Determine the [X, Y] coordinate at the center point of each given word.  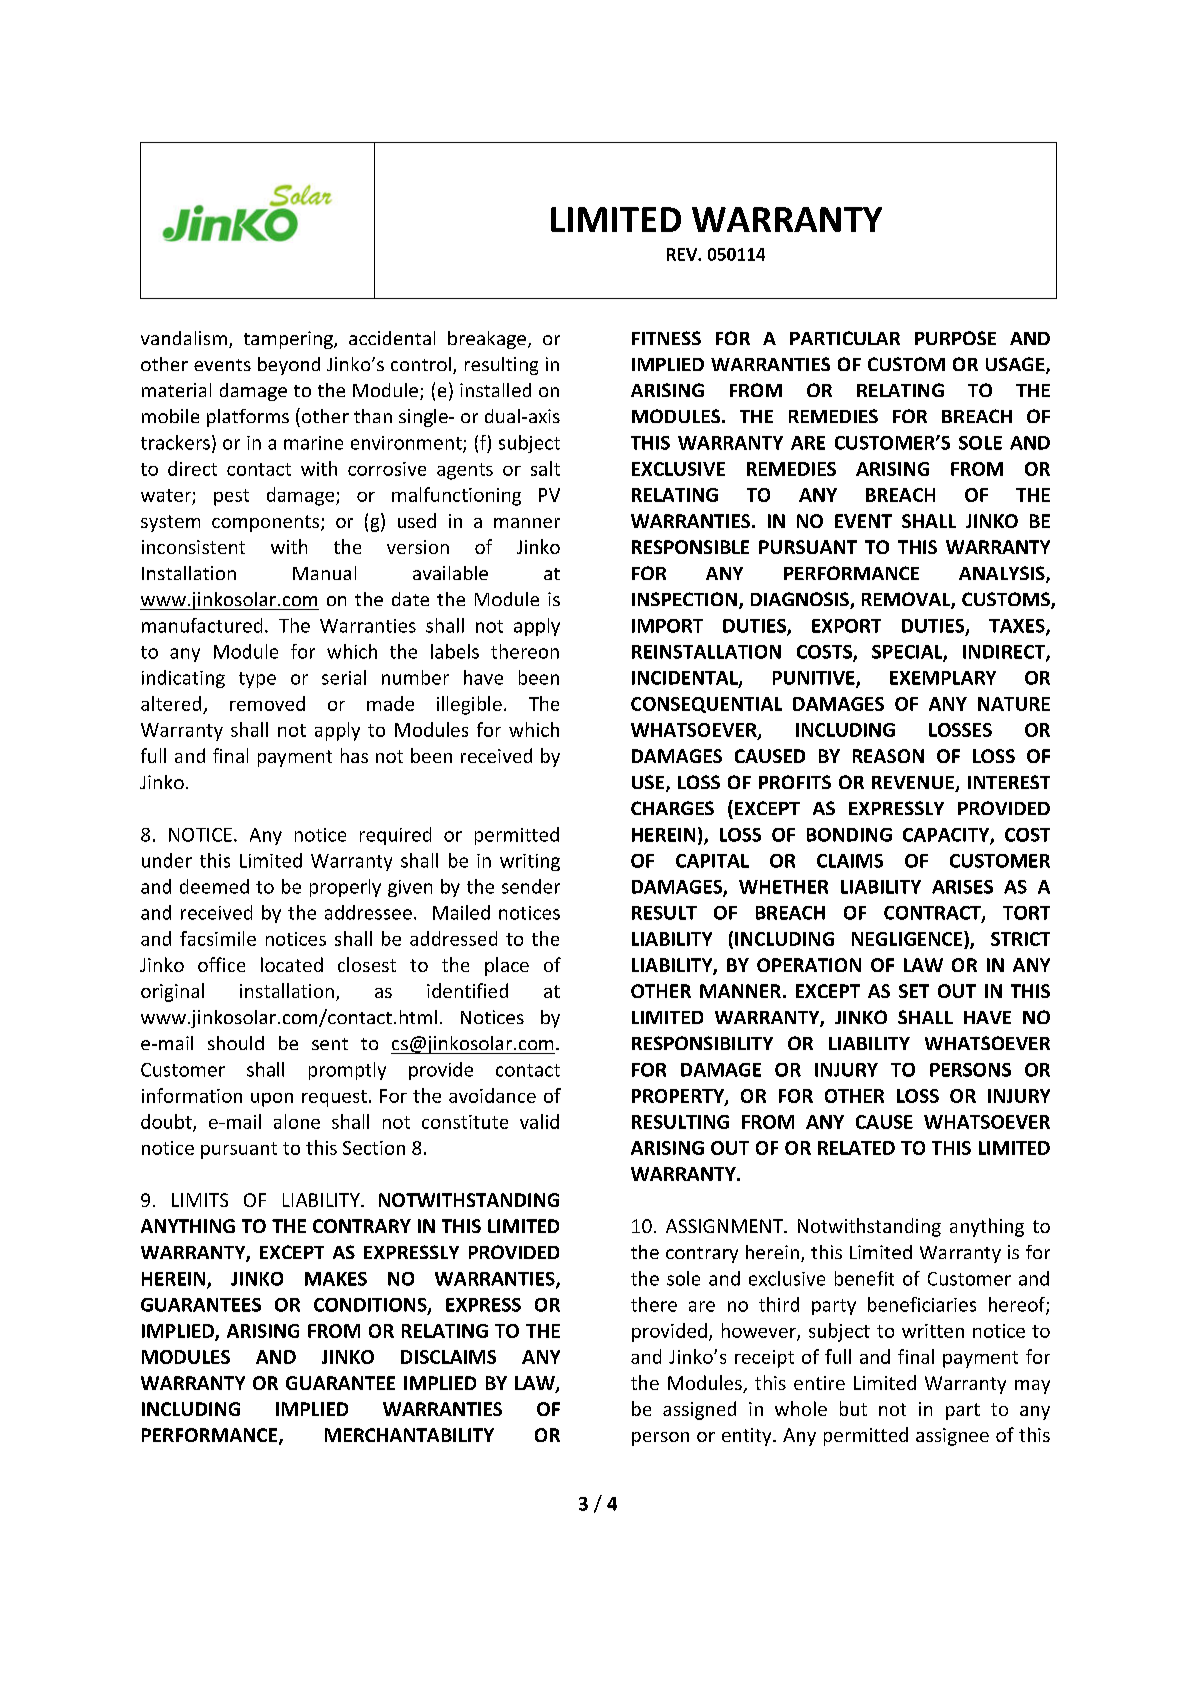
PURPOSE [955, 338]
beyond [289, 366]
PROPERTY [679, 1097]
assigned [699, 1410]
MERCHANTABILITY [409, 1435]
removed [267, 703]
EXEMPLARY [943, 678]
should [236, 1043]
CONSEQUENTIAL [706, 705]
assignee [952, 1437]
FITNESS [666, 338]
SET [914, 991]
